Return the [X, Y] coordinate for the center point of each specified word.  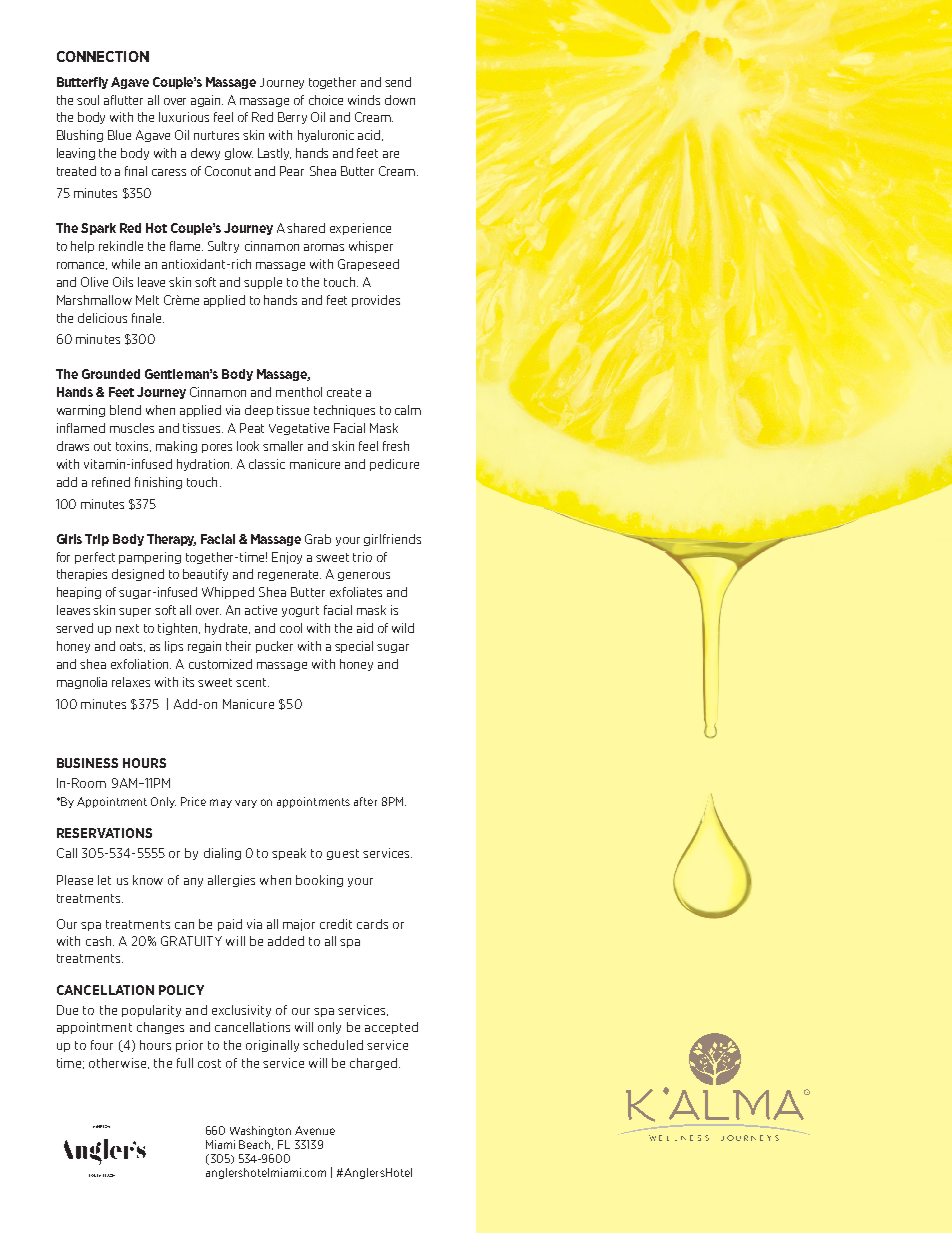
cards [372, 924]
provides [376, 301]
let [104, 880]
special [354, 647]
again [207, 101]
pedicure [394, 465]
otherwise [119, 1063]
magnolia [82, 683]
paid [230, 925]
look [248, 446]
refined [111, 482]
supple [263, 283]
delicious [102, 318]
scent [252, 682]
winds [364, 100]
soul [88, 100]
